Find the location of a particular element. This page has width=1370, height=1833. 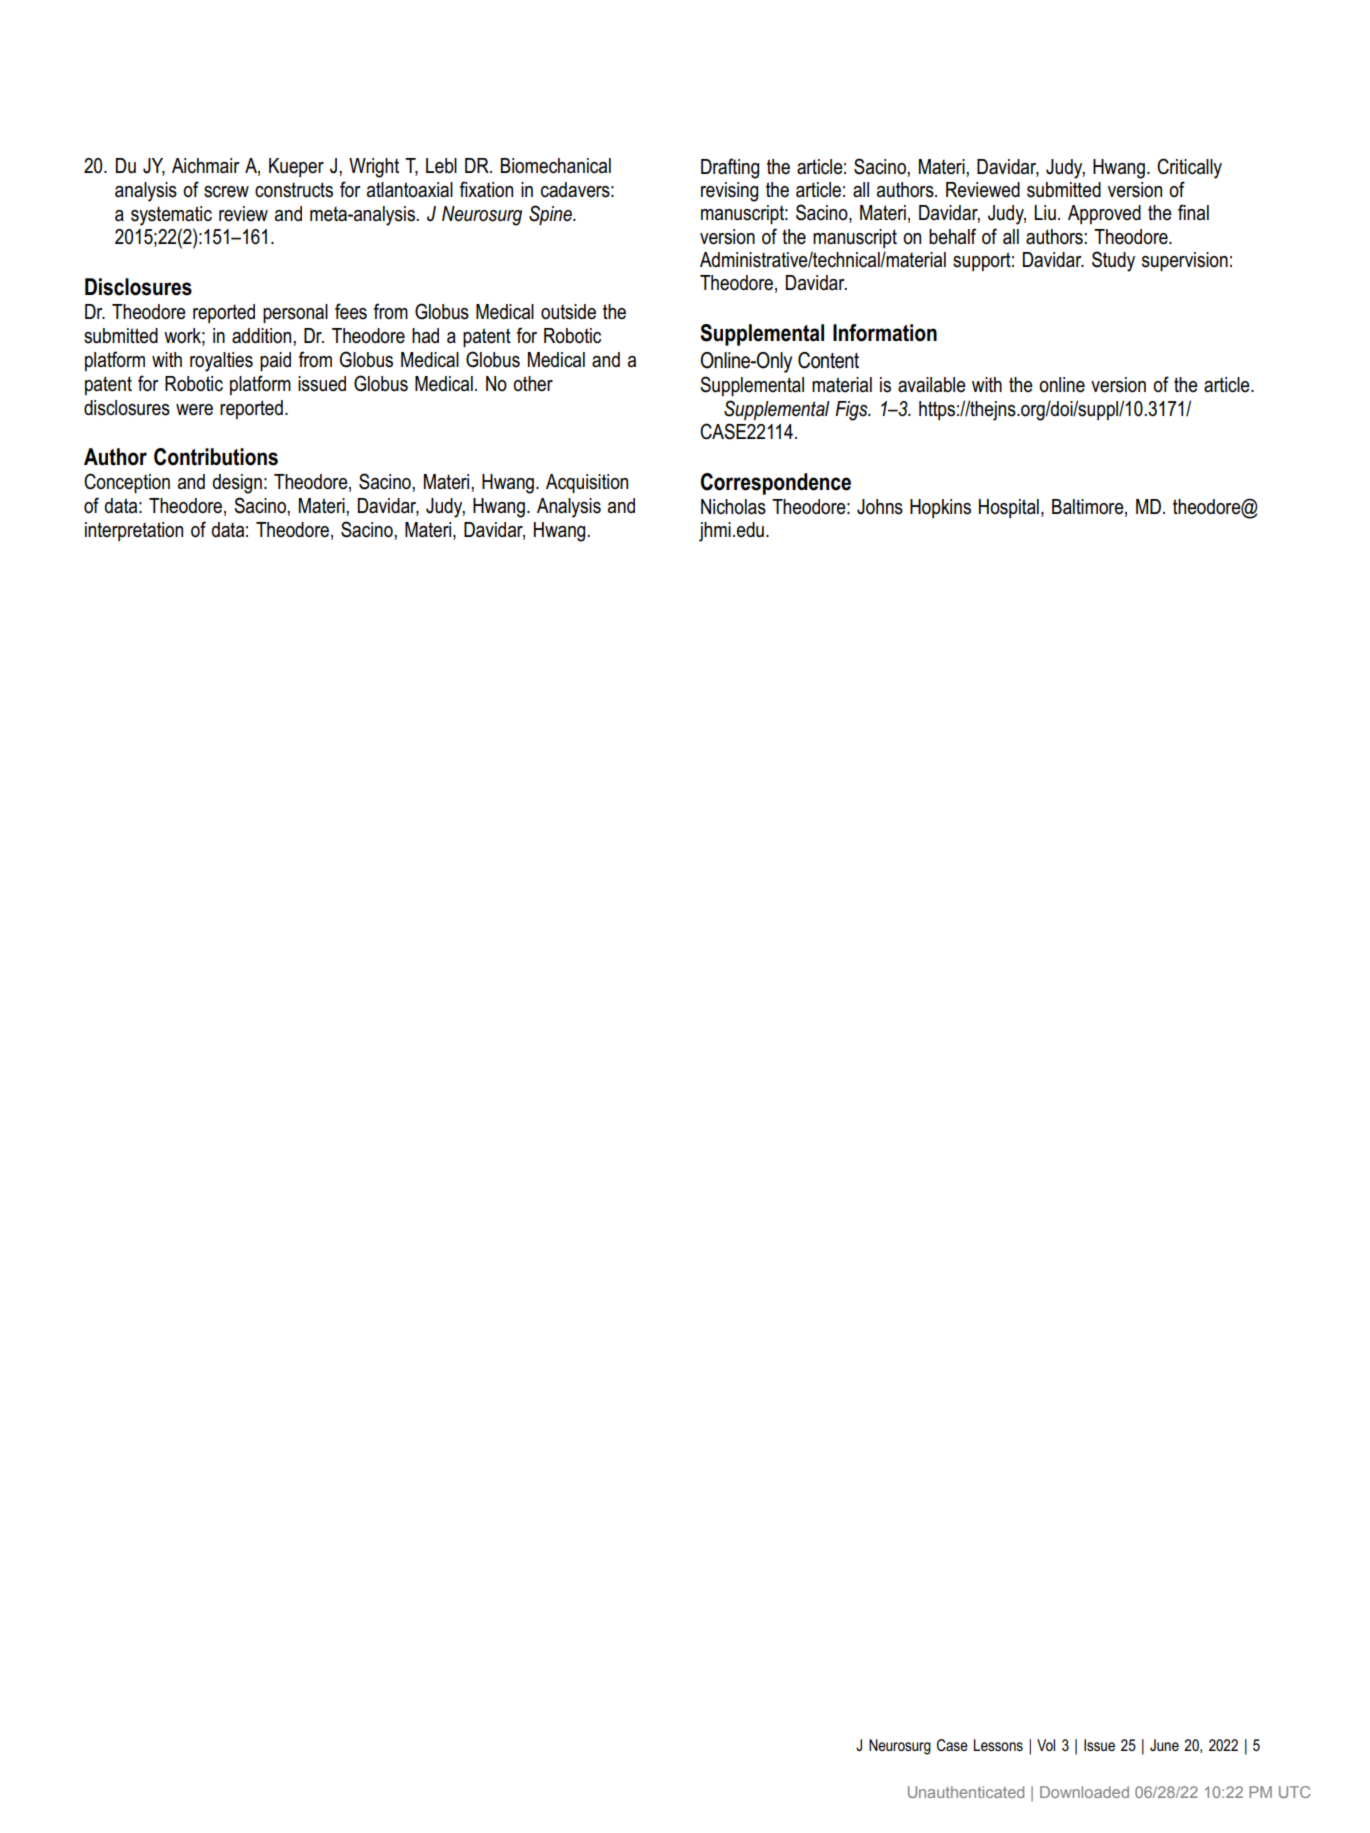

interpretation is located at coordinates (134, 531).
